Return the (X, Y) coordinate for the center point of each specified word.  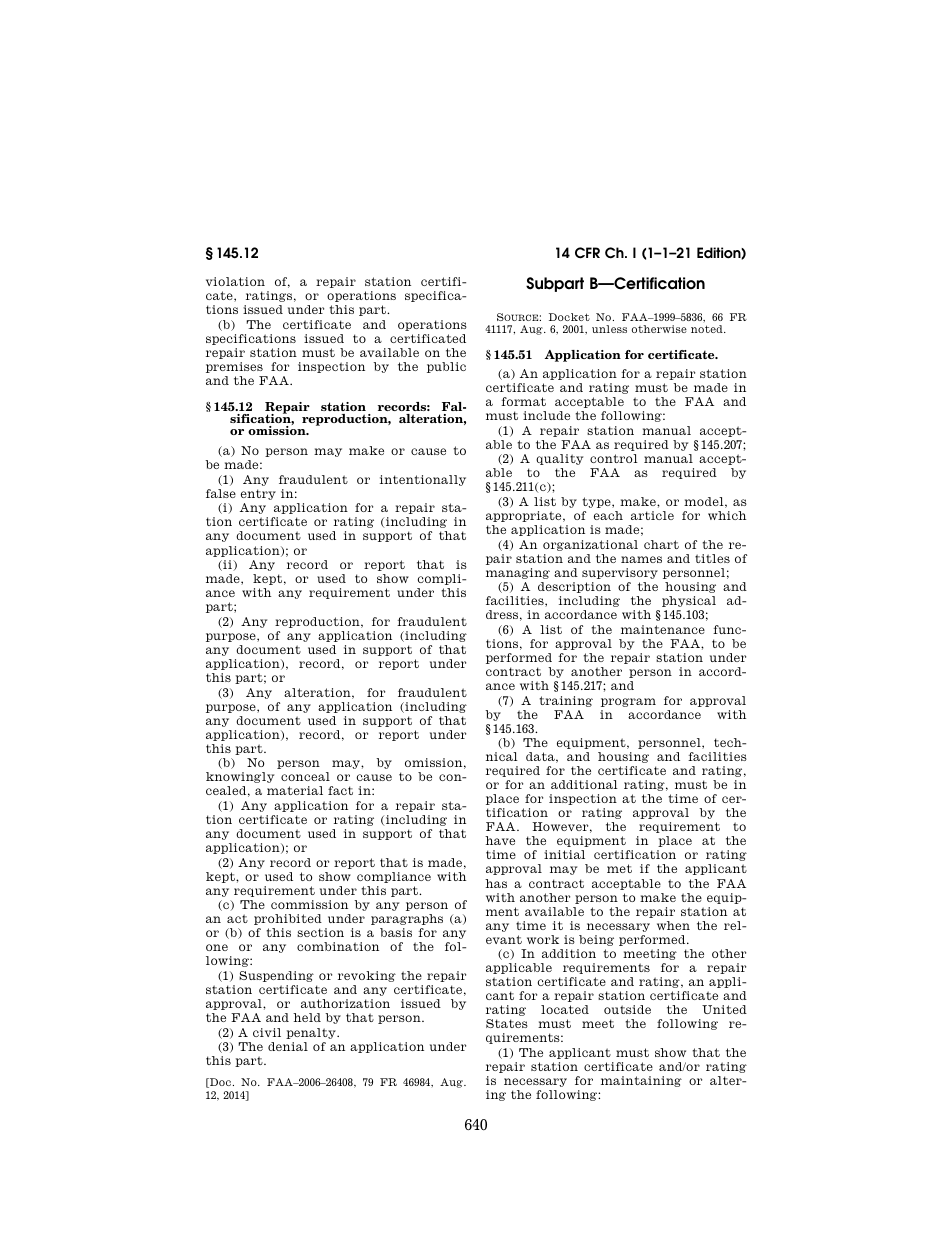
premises (234, 367)
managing (518, 573)
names (641, 559)
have (500, 840)
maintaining (641, 1081)
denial (288, 1046)
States (507, 1023)
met (619, 868)
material (295, 790)
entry (258, 494)
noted (708, 329)
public (446, 367)
